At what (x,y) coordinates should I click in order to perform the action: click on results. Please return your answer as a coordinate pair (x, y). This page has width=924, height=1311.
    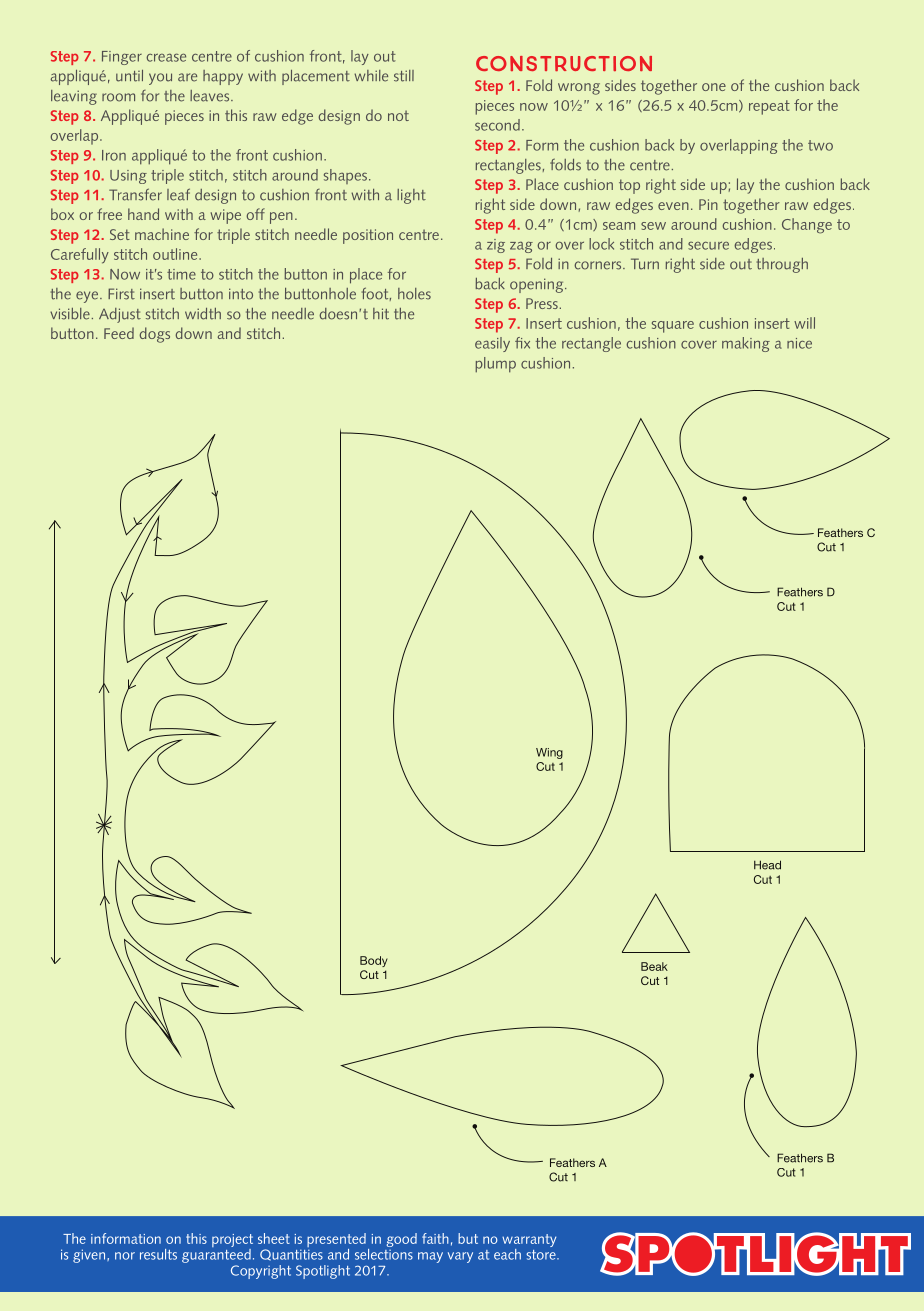
    Looking at the image, I should click on (158, 1254).
